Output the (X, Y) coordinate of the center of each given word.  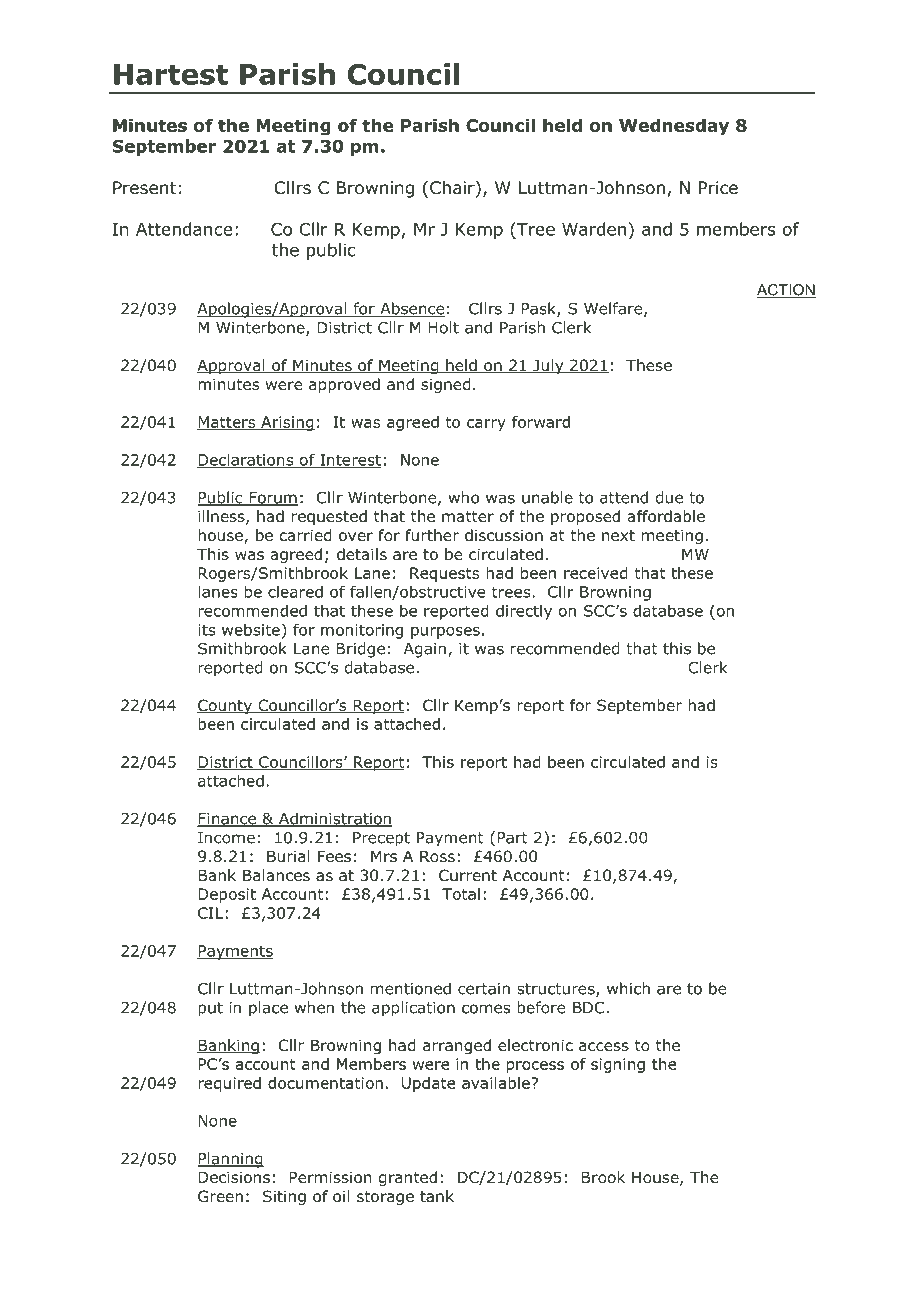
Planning (230, 1160)
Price (718, 187)
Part (512, 838)
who (464, 497)
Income (226, 838)
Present (144, 187)
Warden (594, 229)
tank (437, 1196)
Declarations (246, 460)
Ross (437, 856)
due (669, 497)
